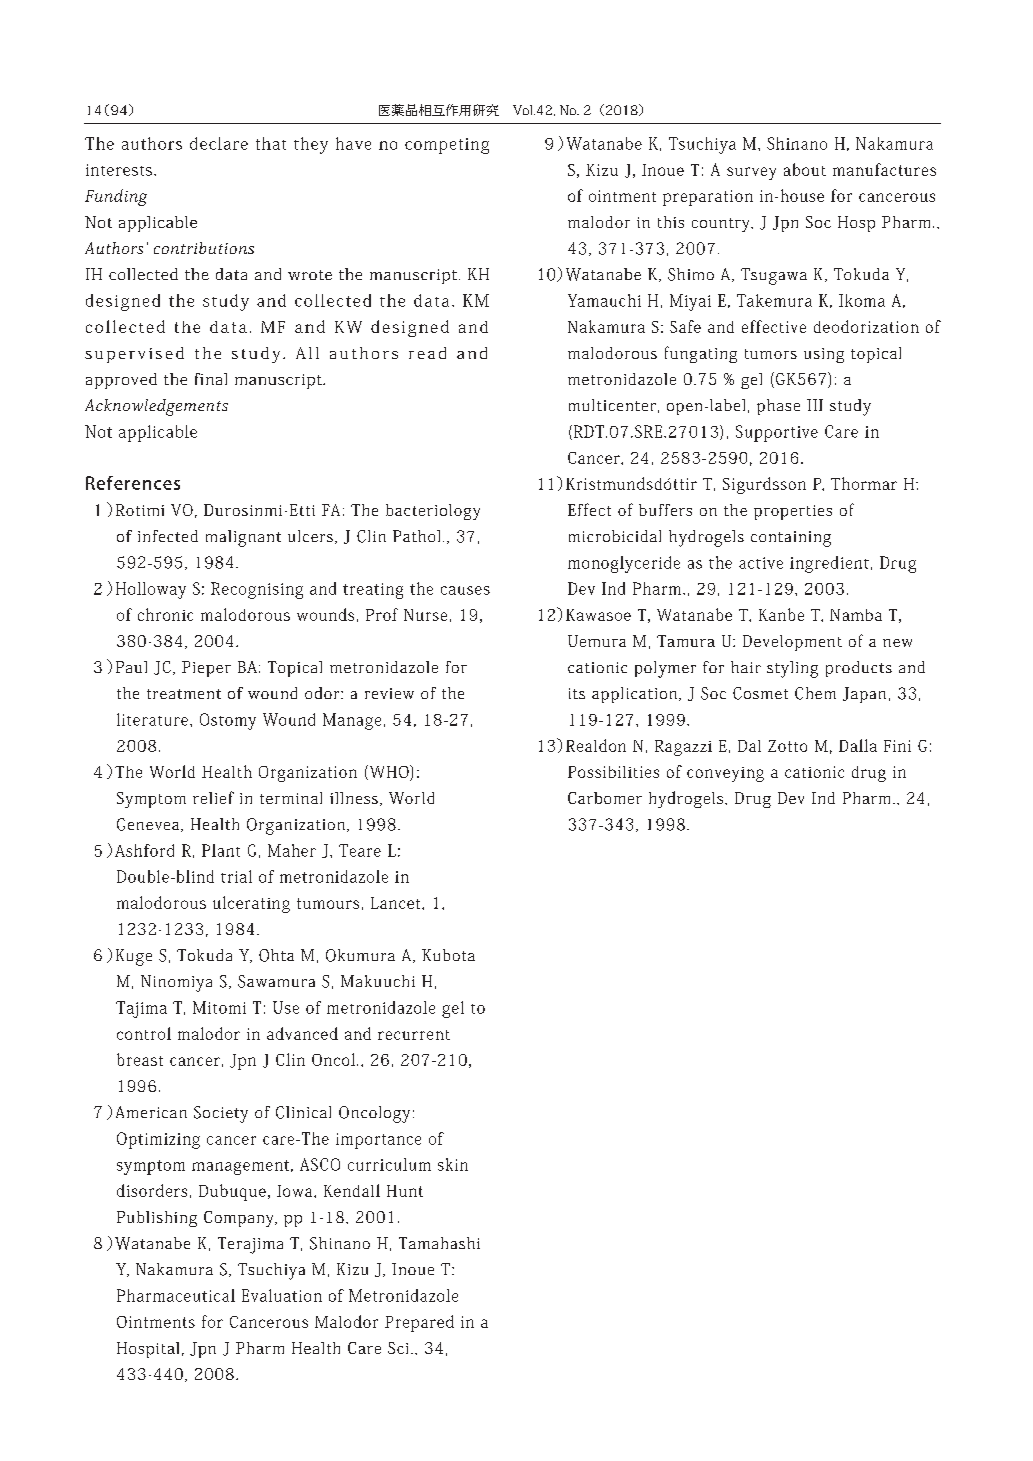 The width and height of the screenshot is (1033, 1461). What do you see at coordinates (282, 1295) in the screenshot?
I see `Evaluation` at bounding box center [282, 1295].
